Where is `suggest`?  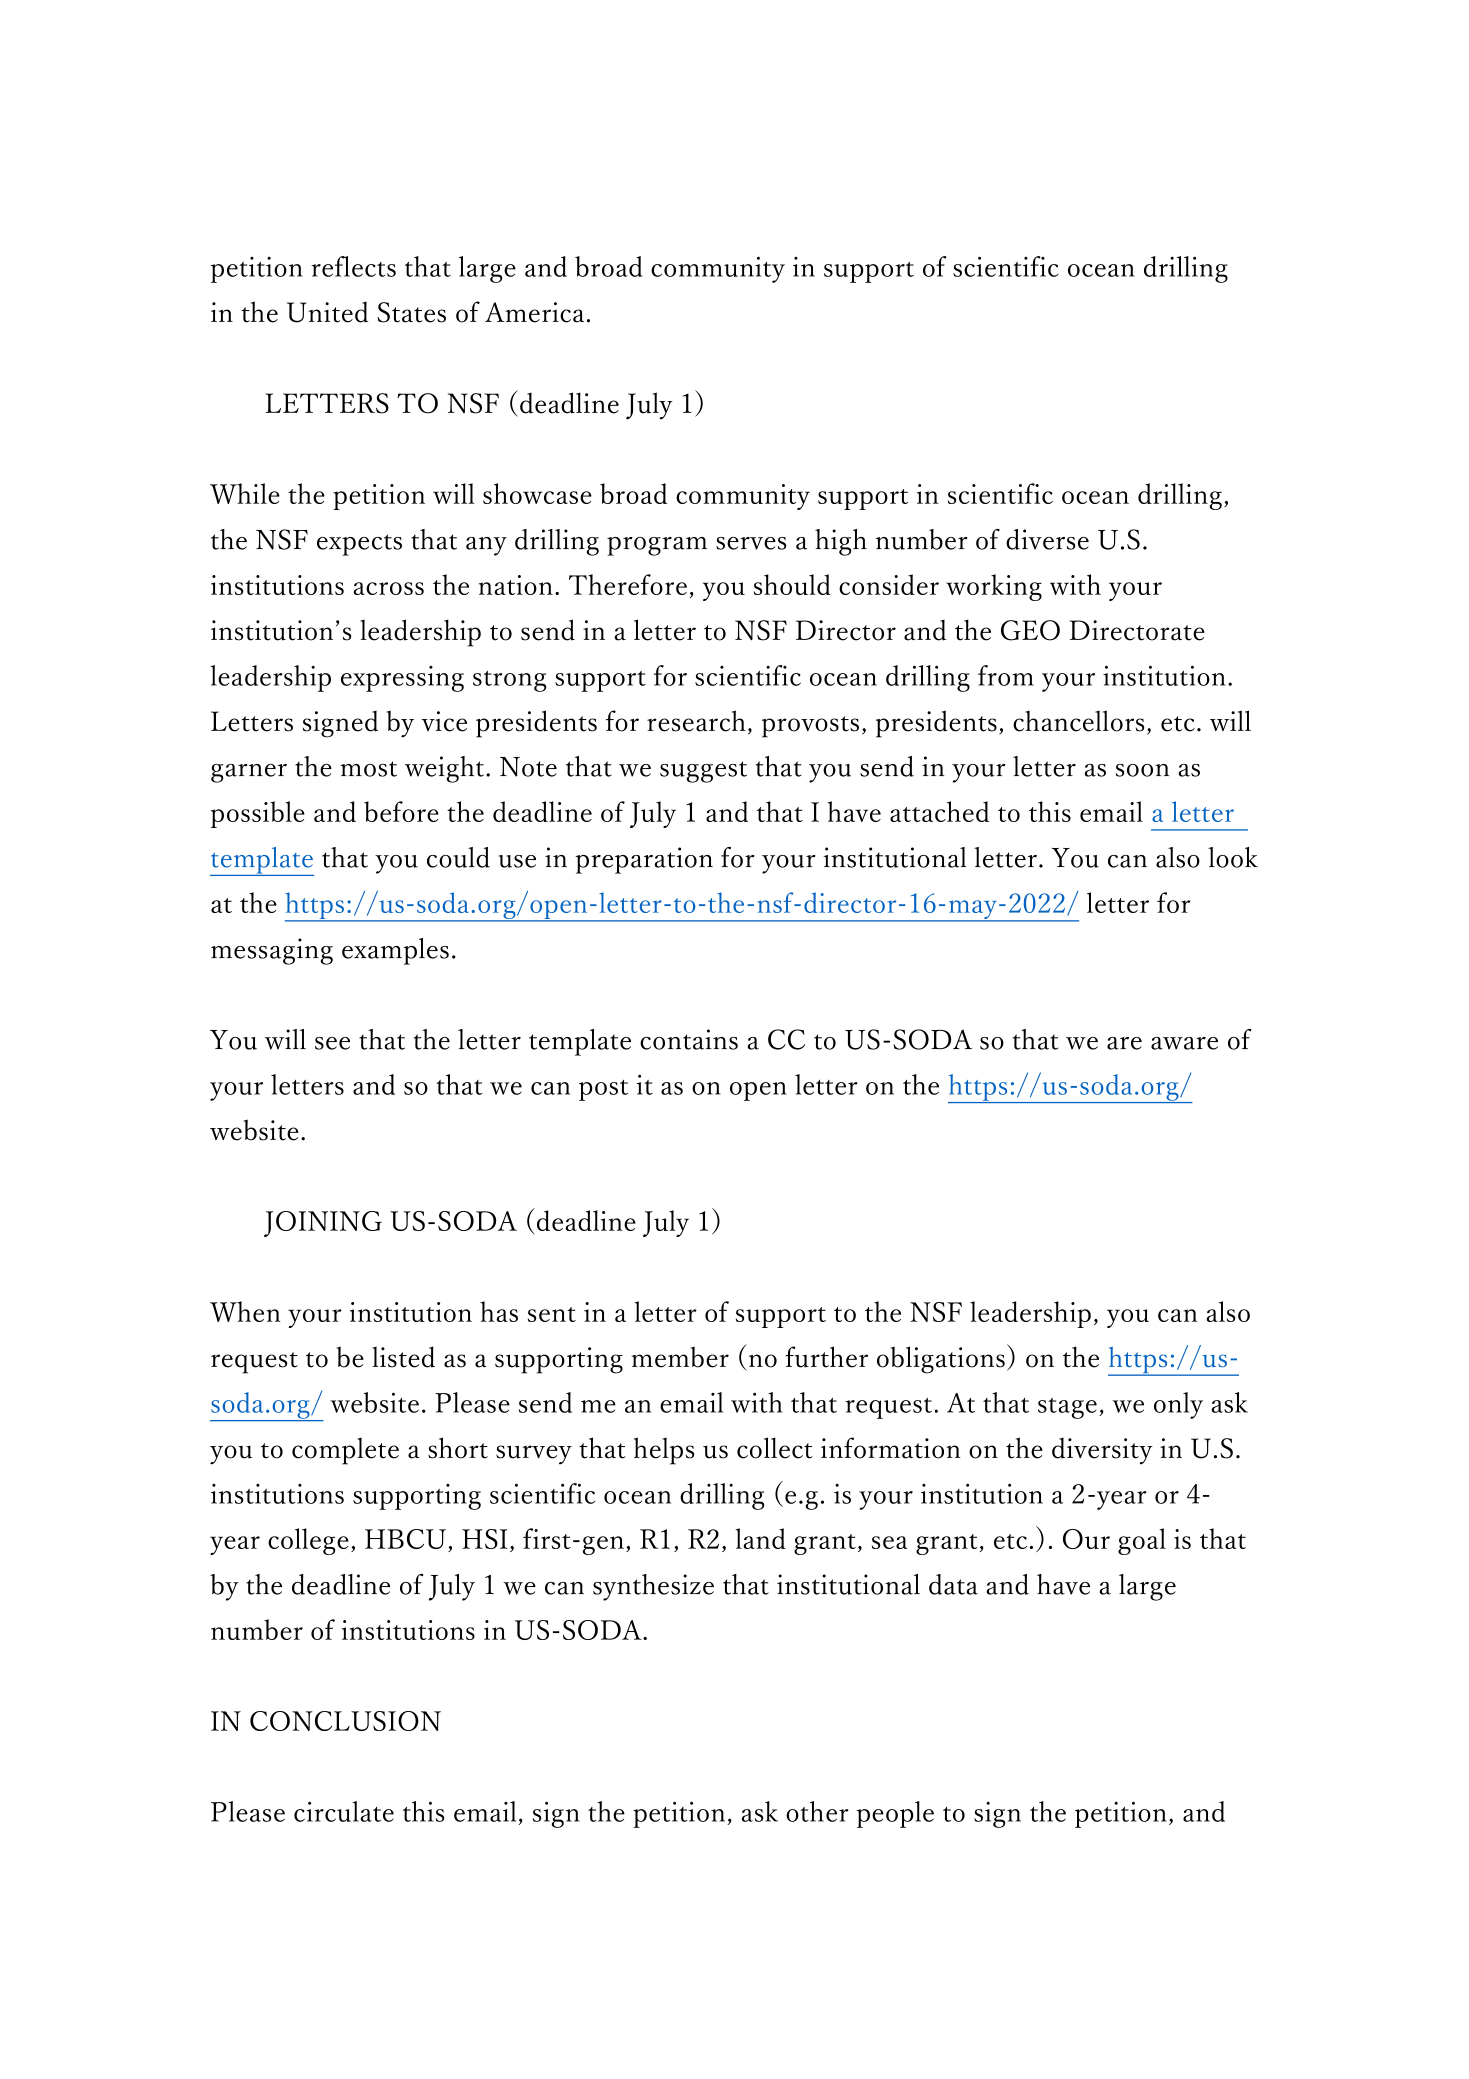
suggest is located at coordinates (703, 772).
